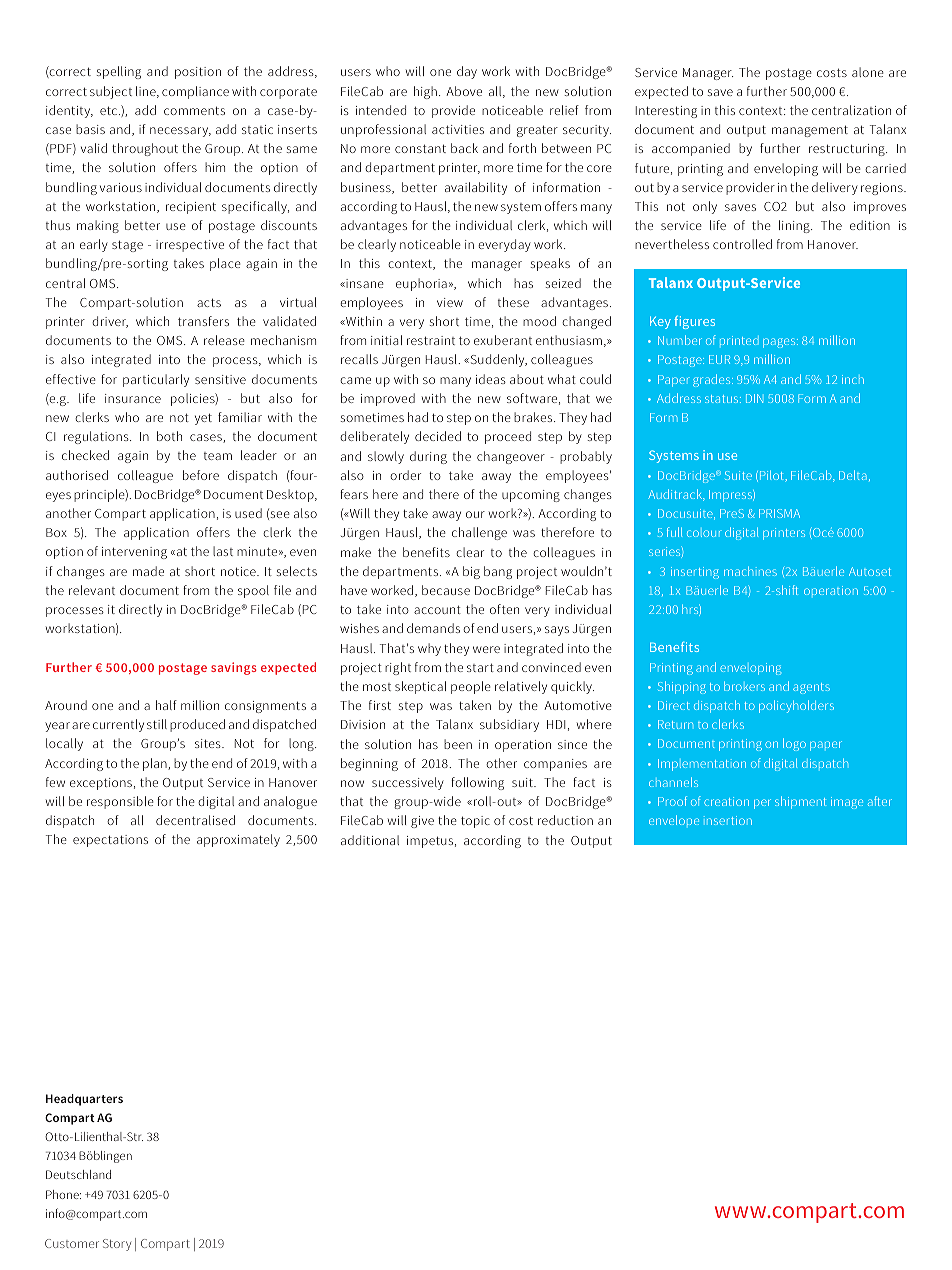 Image resolution: width=952 pixels, height=1270 pixels. I want to click on Story, so click(117, 1245).
